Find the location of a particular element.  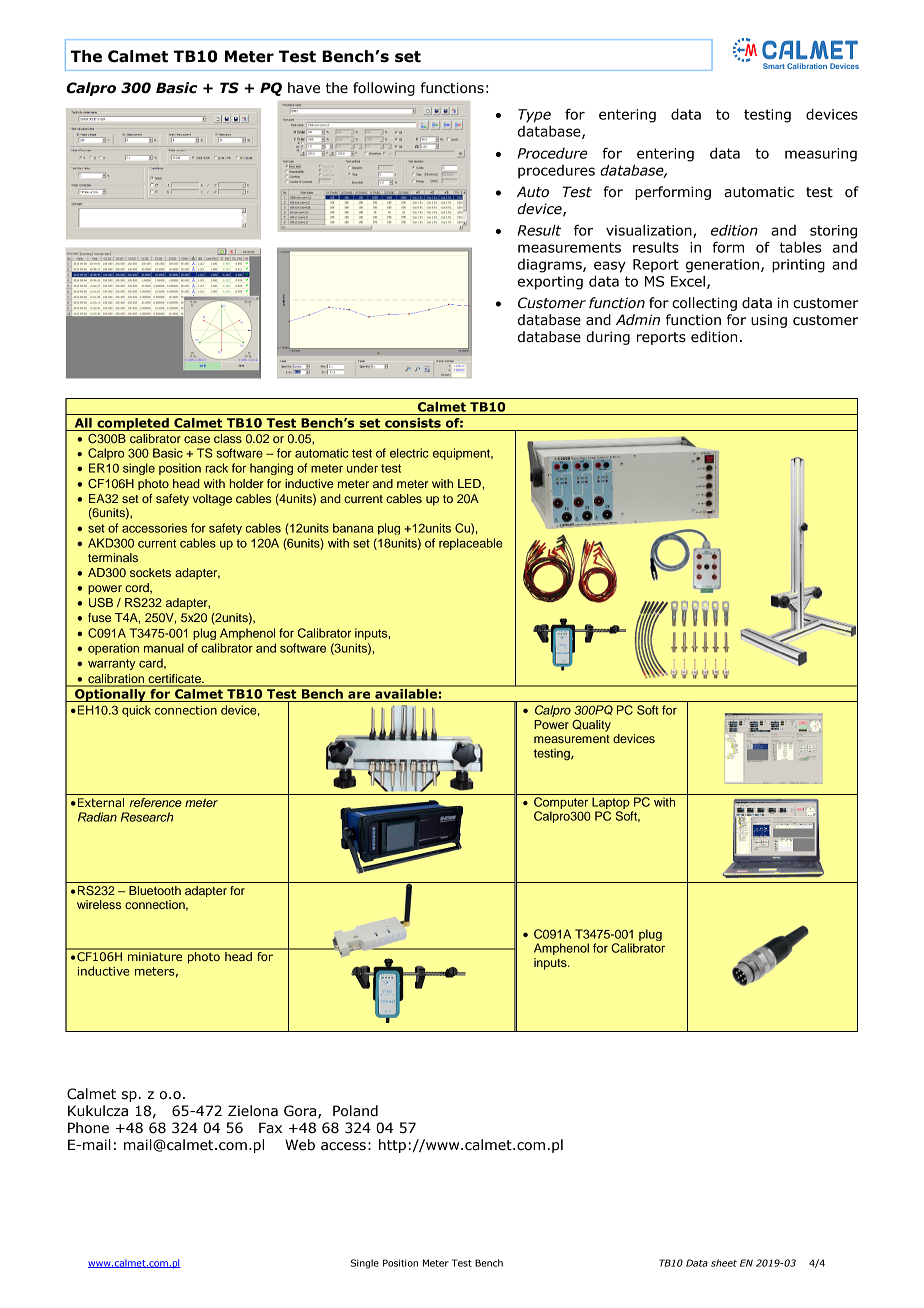

sheet is located at coordinates (724, 1263).
